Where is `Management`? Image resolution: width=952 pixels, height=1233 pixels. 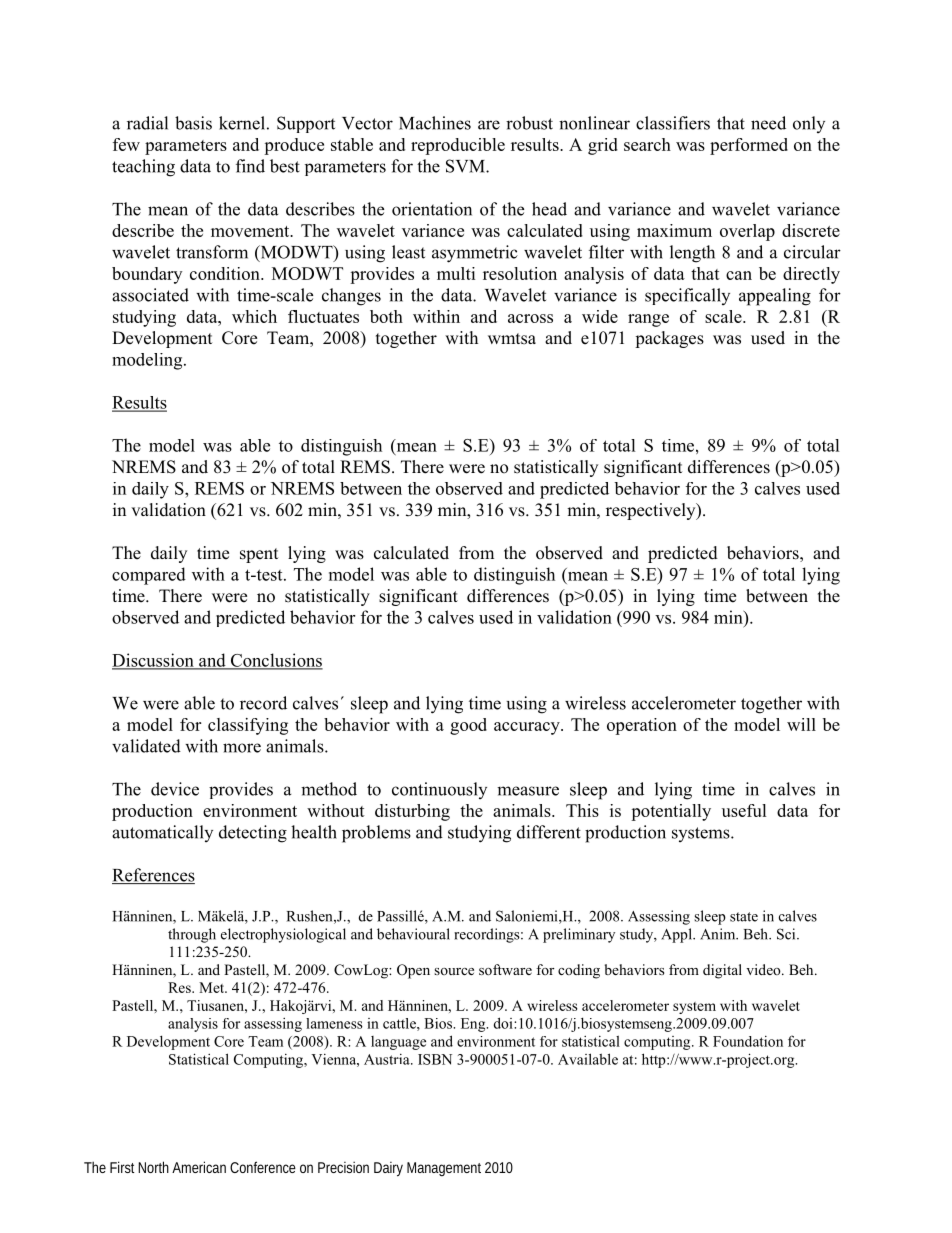
Management is located at coordinates (444, 1169).
